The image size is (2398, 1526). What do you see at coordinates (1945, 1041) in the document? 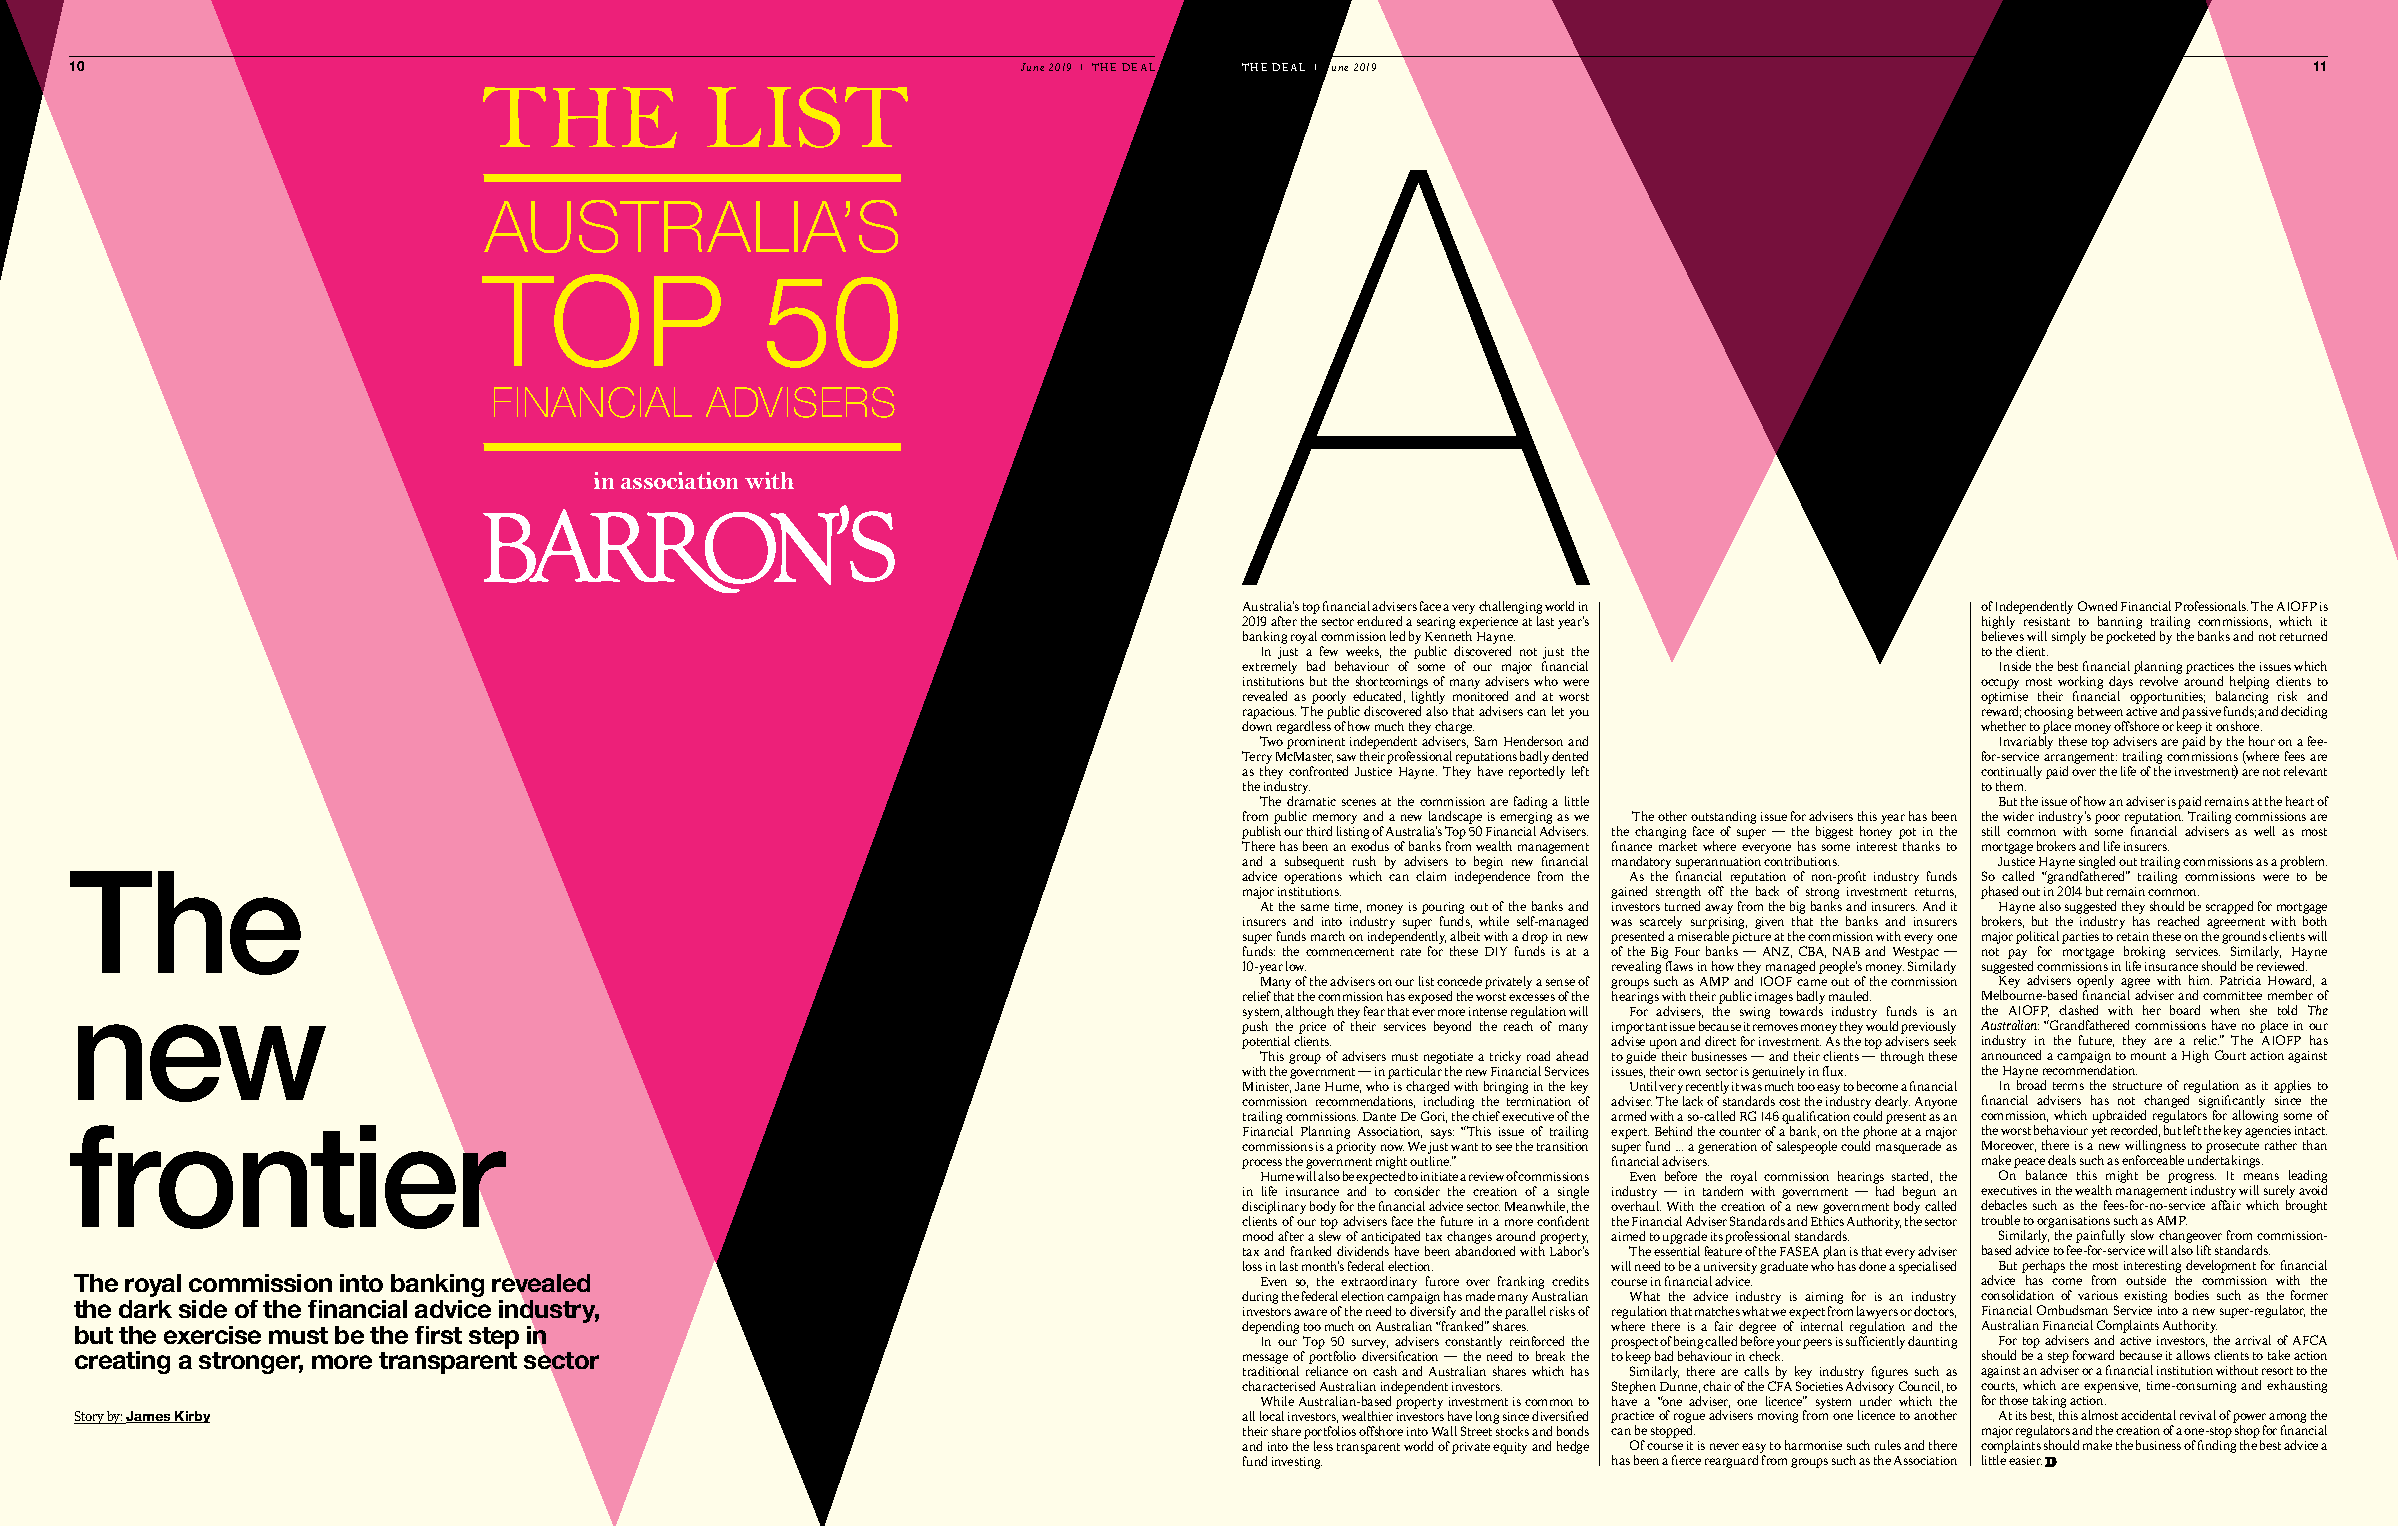
I see `seek` at bounding box center [1945, 1041].
